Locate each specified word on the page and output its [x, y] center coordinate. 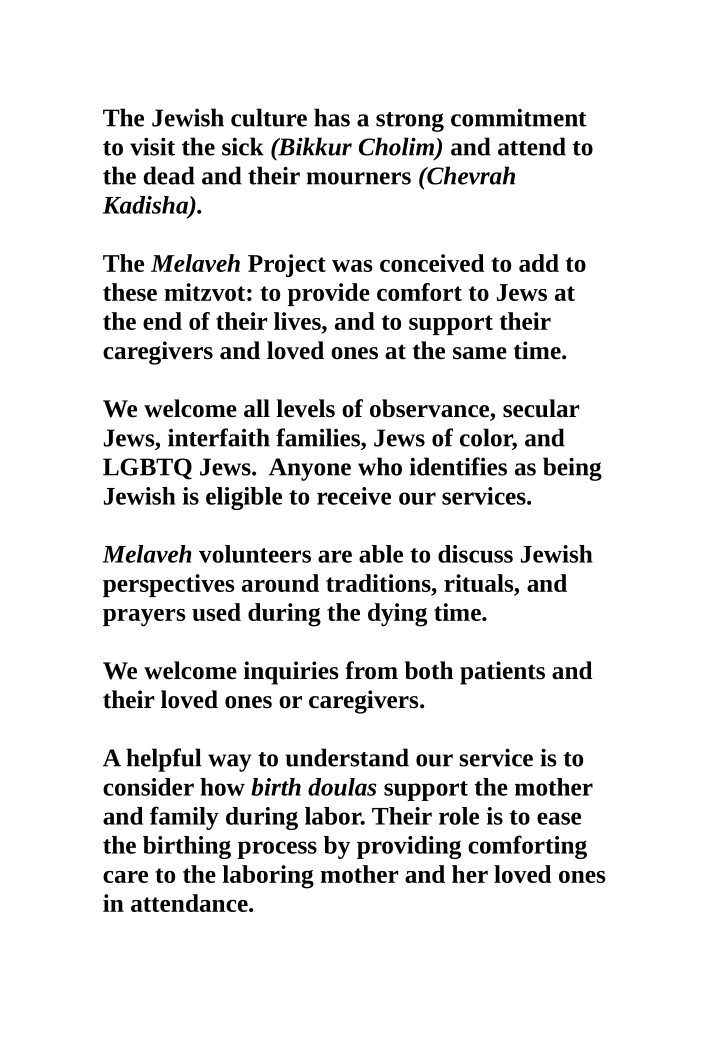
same [480, 353]
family [184, 818]
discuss [475, 554]
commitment [519, 117]
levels [305, 408]
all [257, 408]
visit [152, 146]
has [332, 117]
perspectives [169, 585]
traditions [379, 583]
